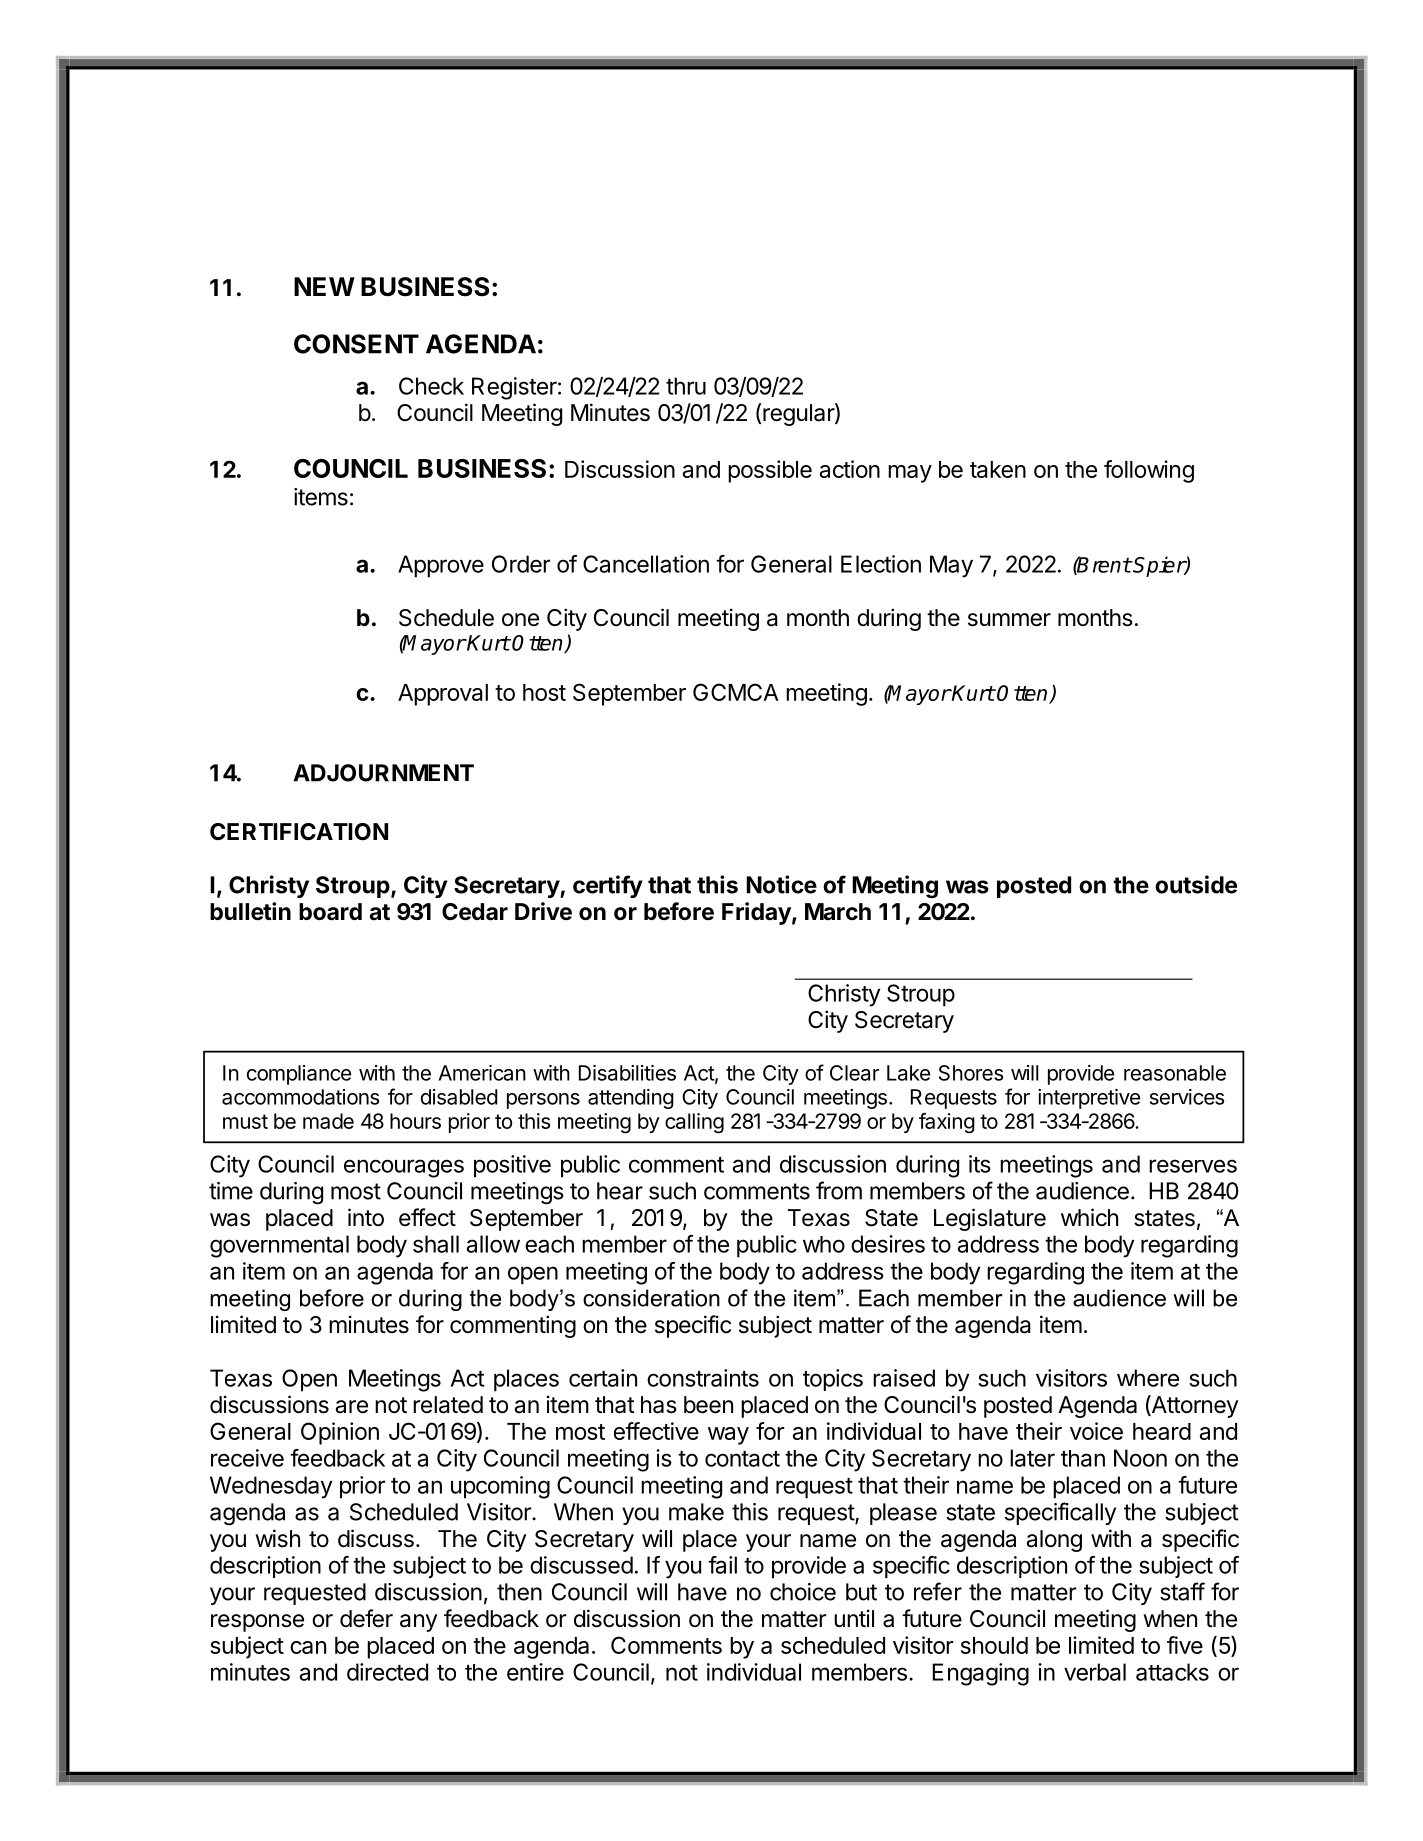 Image resolution: width=1423 pixels, height=1841 pixels. What do you see at coordinates (1175, 1073) in the screenshot?
I see `reasonable` at bounding box center [1175, 1073].
